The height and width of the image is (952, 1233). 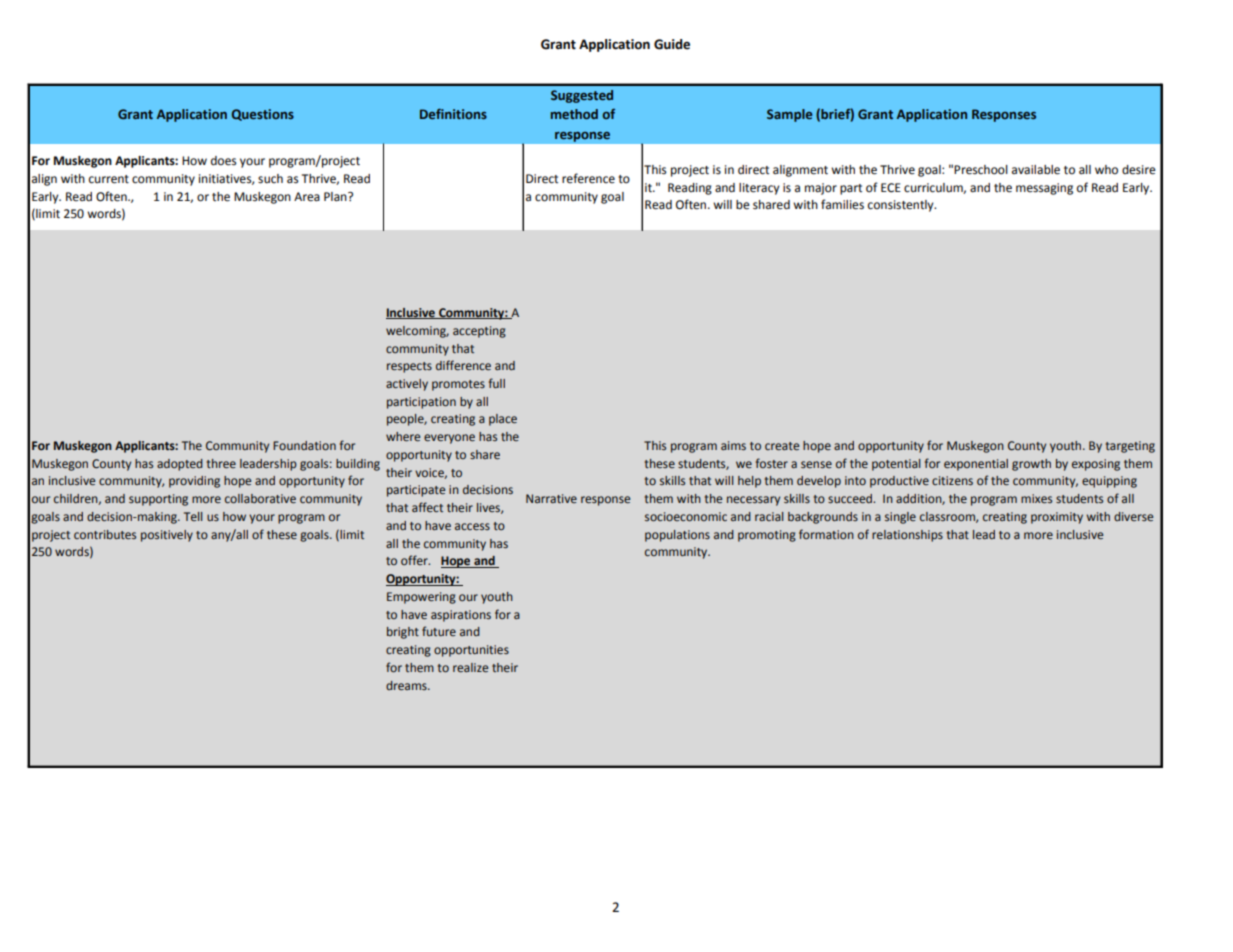 I want to click on dreams, so click(x=407, y=685).
